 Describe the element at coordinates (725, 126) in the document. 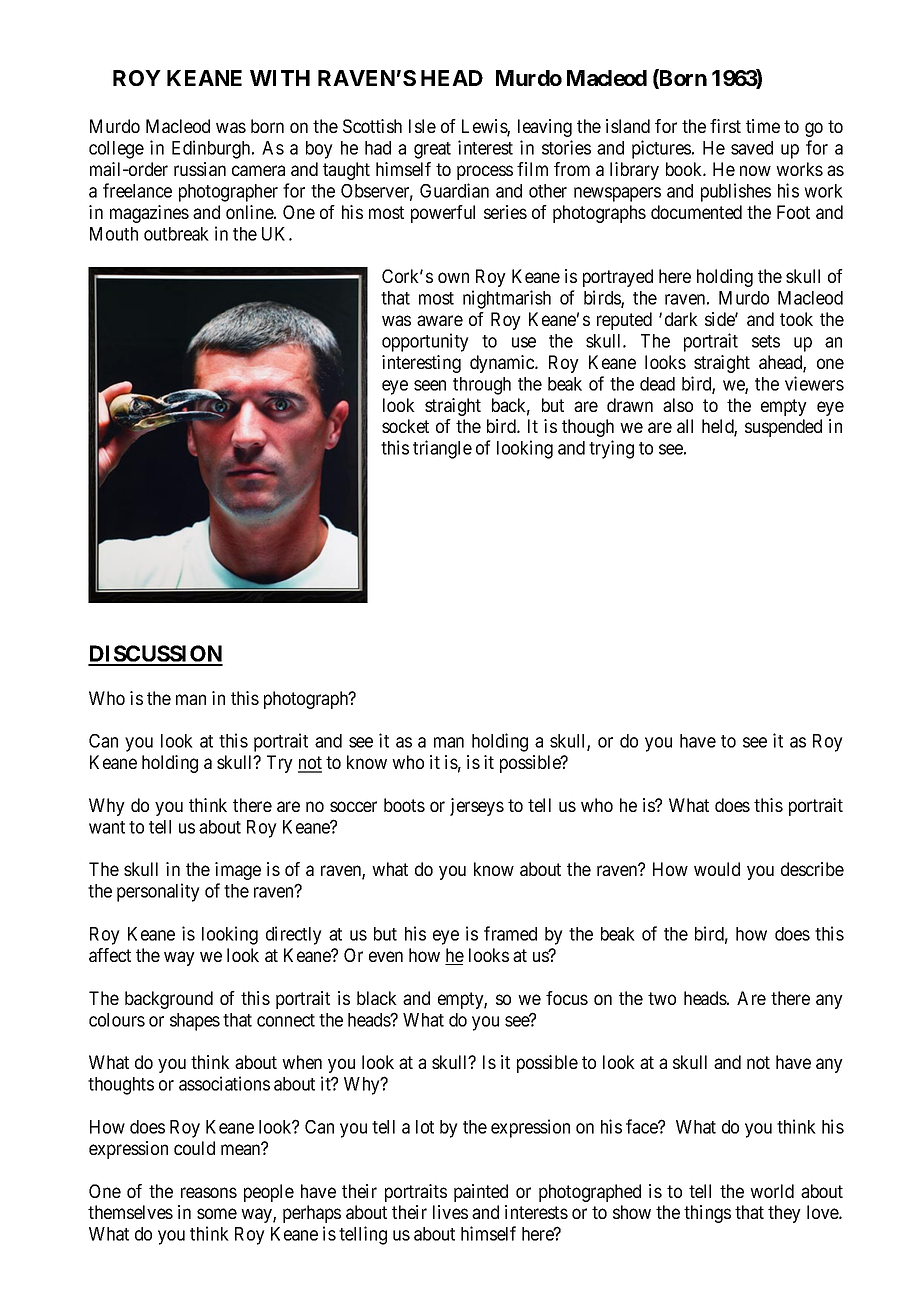

I see `first` at that location.
